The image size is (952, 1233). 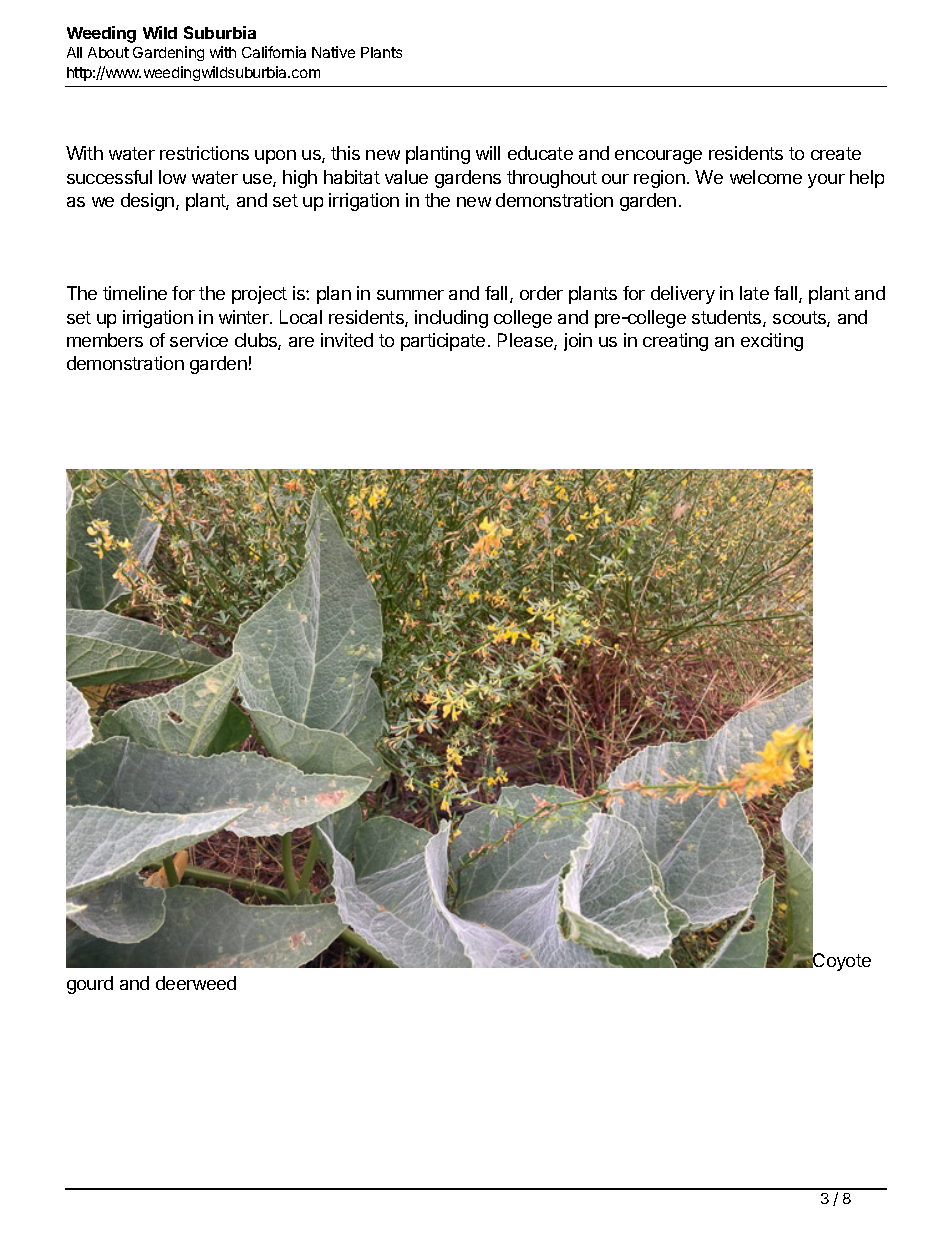 I want to click on creating, so click(x=675, y=342).
